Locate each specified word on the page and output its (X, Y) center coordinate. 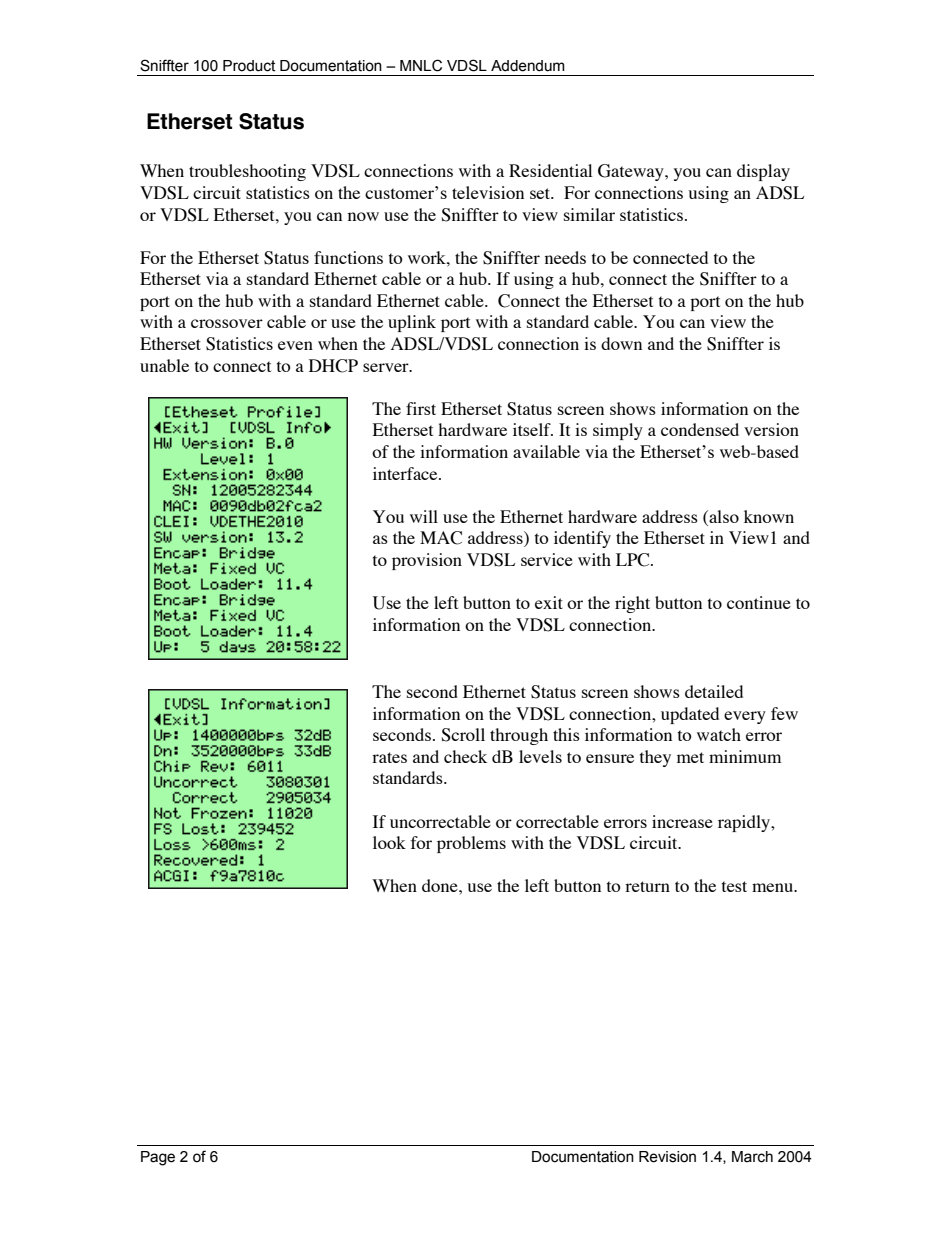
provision (427, 561)
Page (158, 1158)
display (763, 172)
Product (249, 66)
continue (759, 602)
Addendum (528, 66)
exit (549, 602)
